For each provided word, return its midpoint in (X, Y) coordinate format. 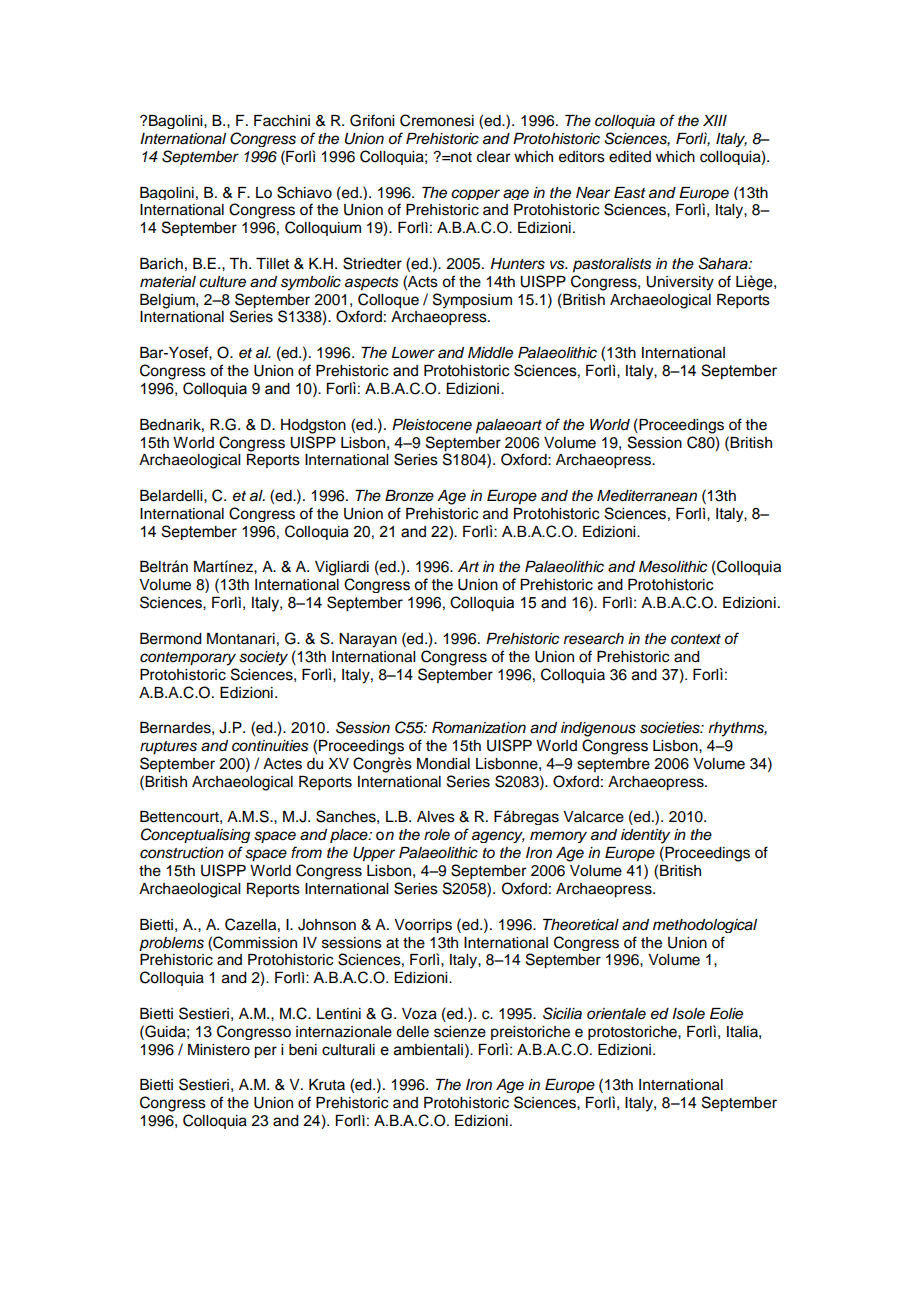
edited (630, 157)
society (263, 658)
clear (493, 157)
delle (412, 1032)
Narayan (368, 640)
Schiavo (304, 192)
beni (303, 1050)
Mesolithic (673, 567)
